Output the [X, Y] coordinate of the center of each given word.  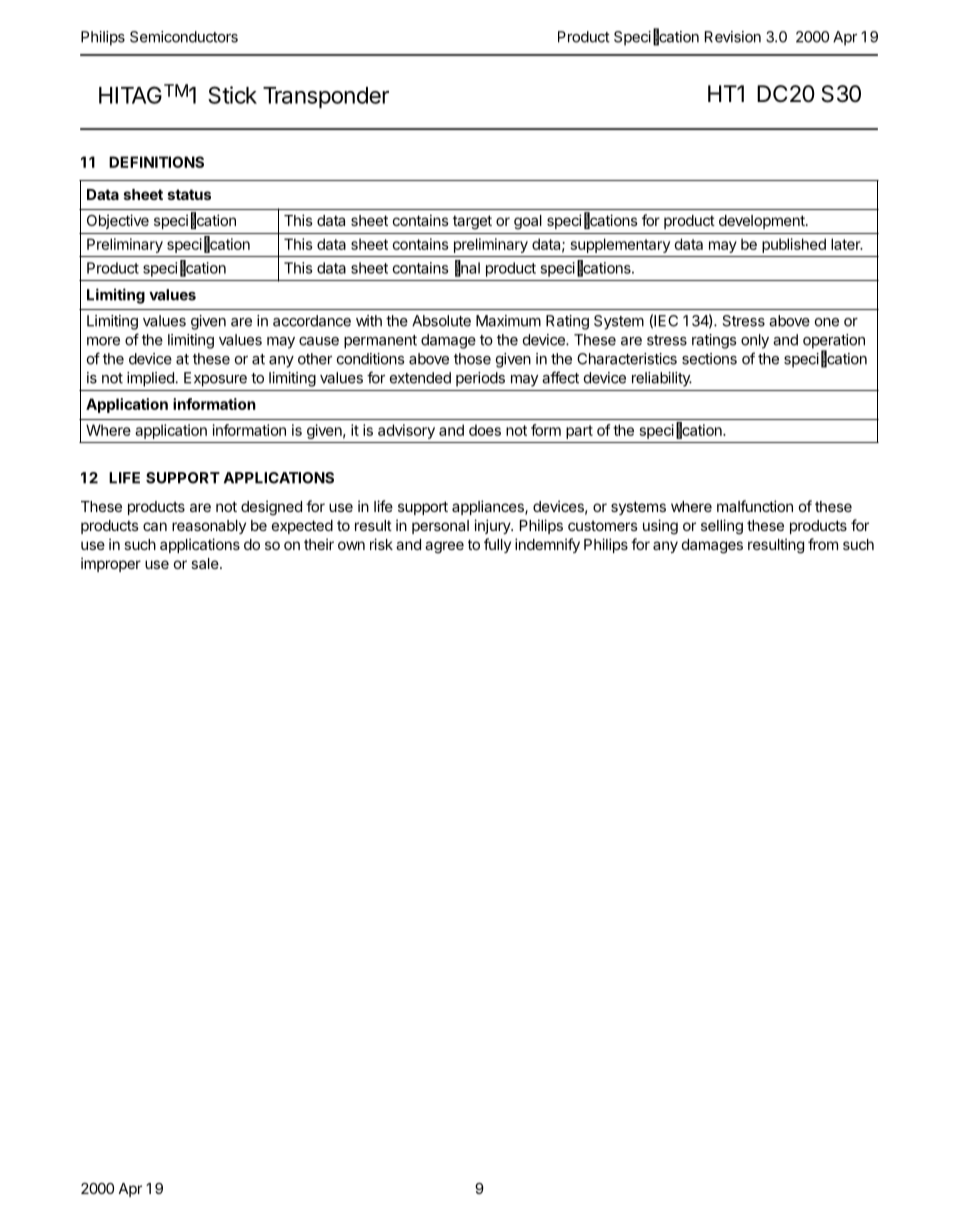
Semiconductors [184, 37]
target [472, 222]
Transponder [326, 97]
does [485, 430]
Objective [118, 221]
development [763, 222]
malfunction [755, 506]
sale [206, 563]
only [755, 341]
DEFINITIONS [156, 162]
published [794, 245]
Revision [733, 37]
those [472, 359]
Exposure [215, 379]
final [467, 268]
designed [271, 508]
